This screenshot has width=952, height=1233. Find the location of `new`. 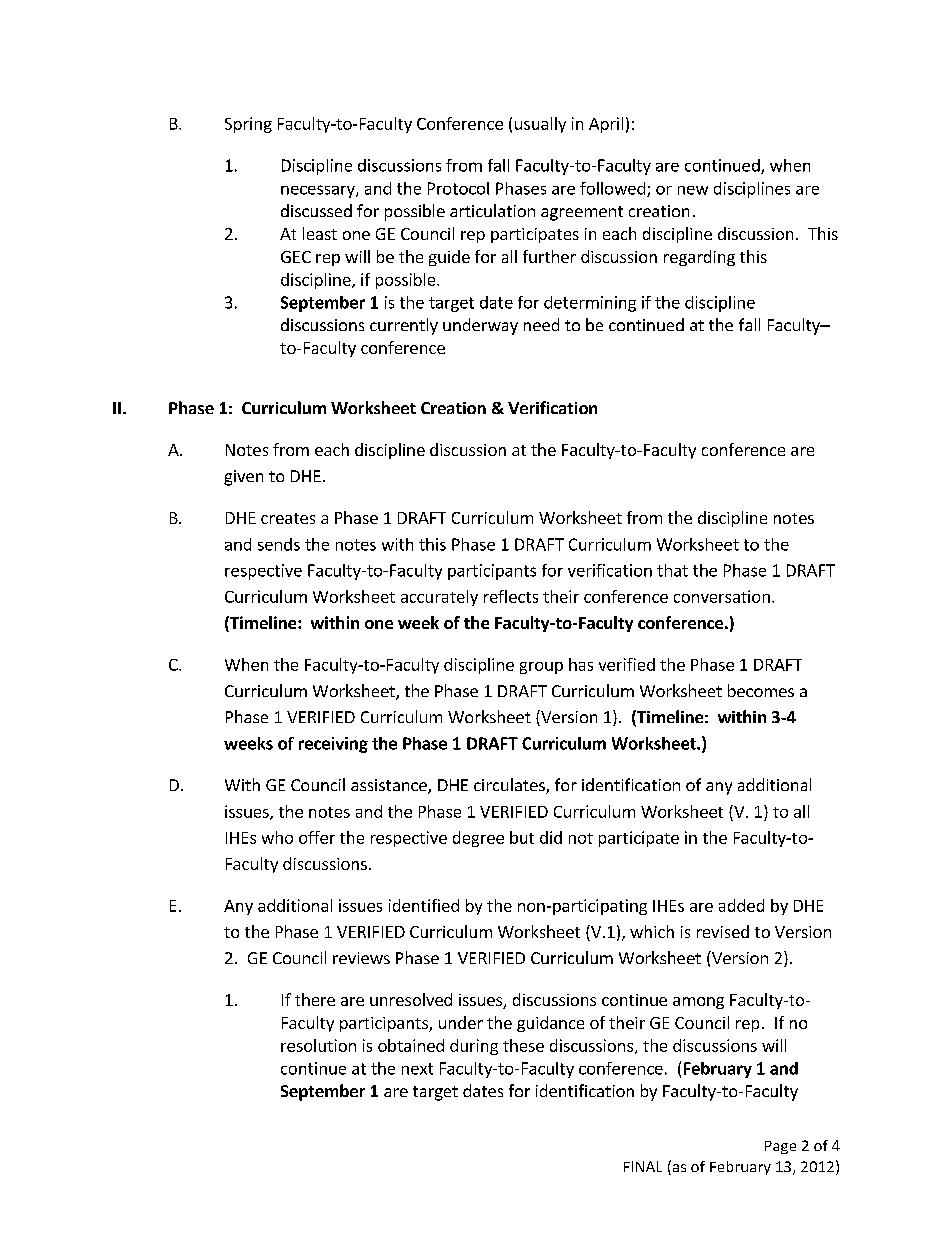

new is located at coordinates (693, 190).
